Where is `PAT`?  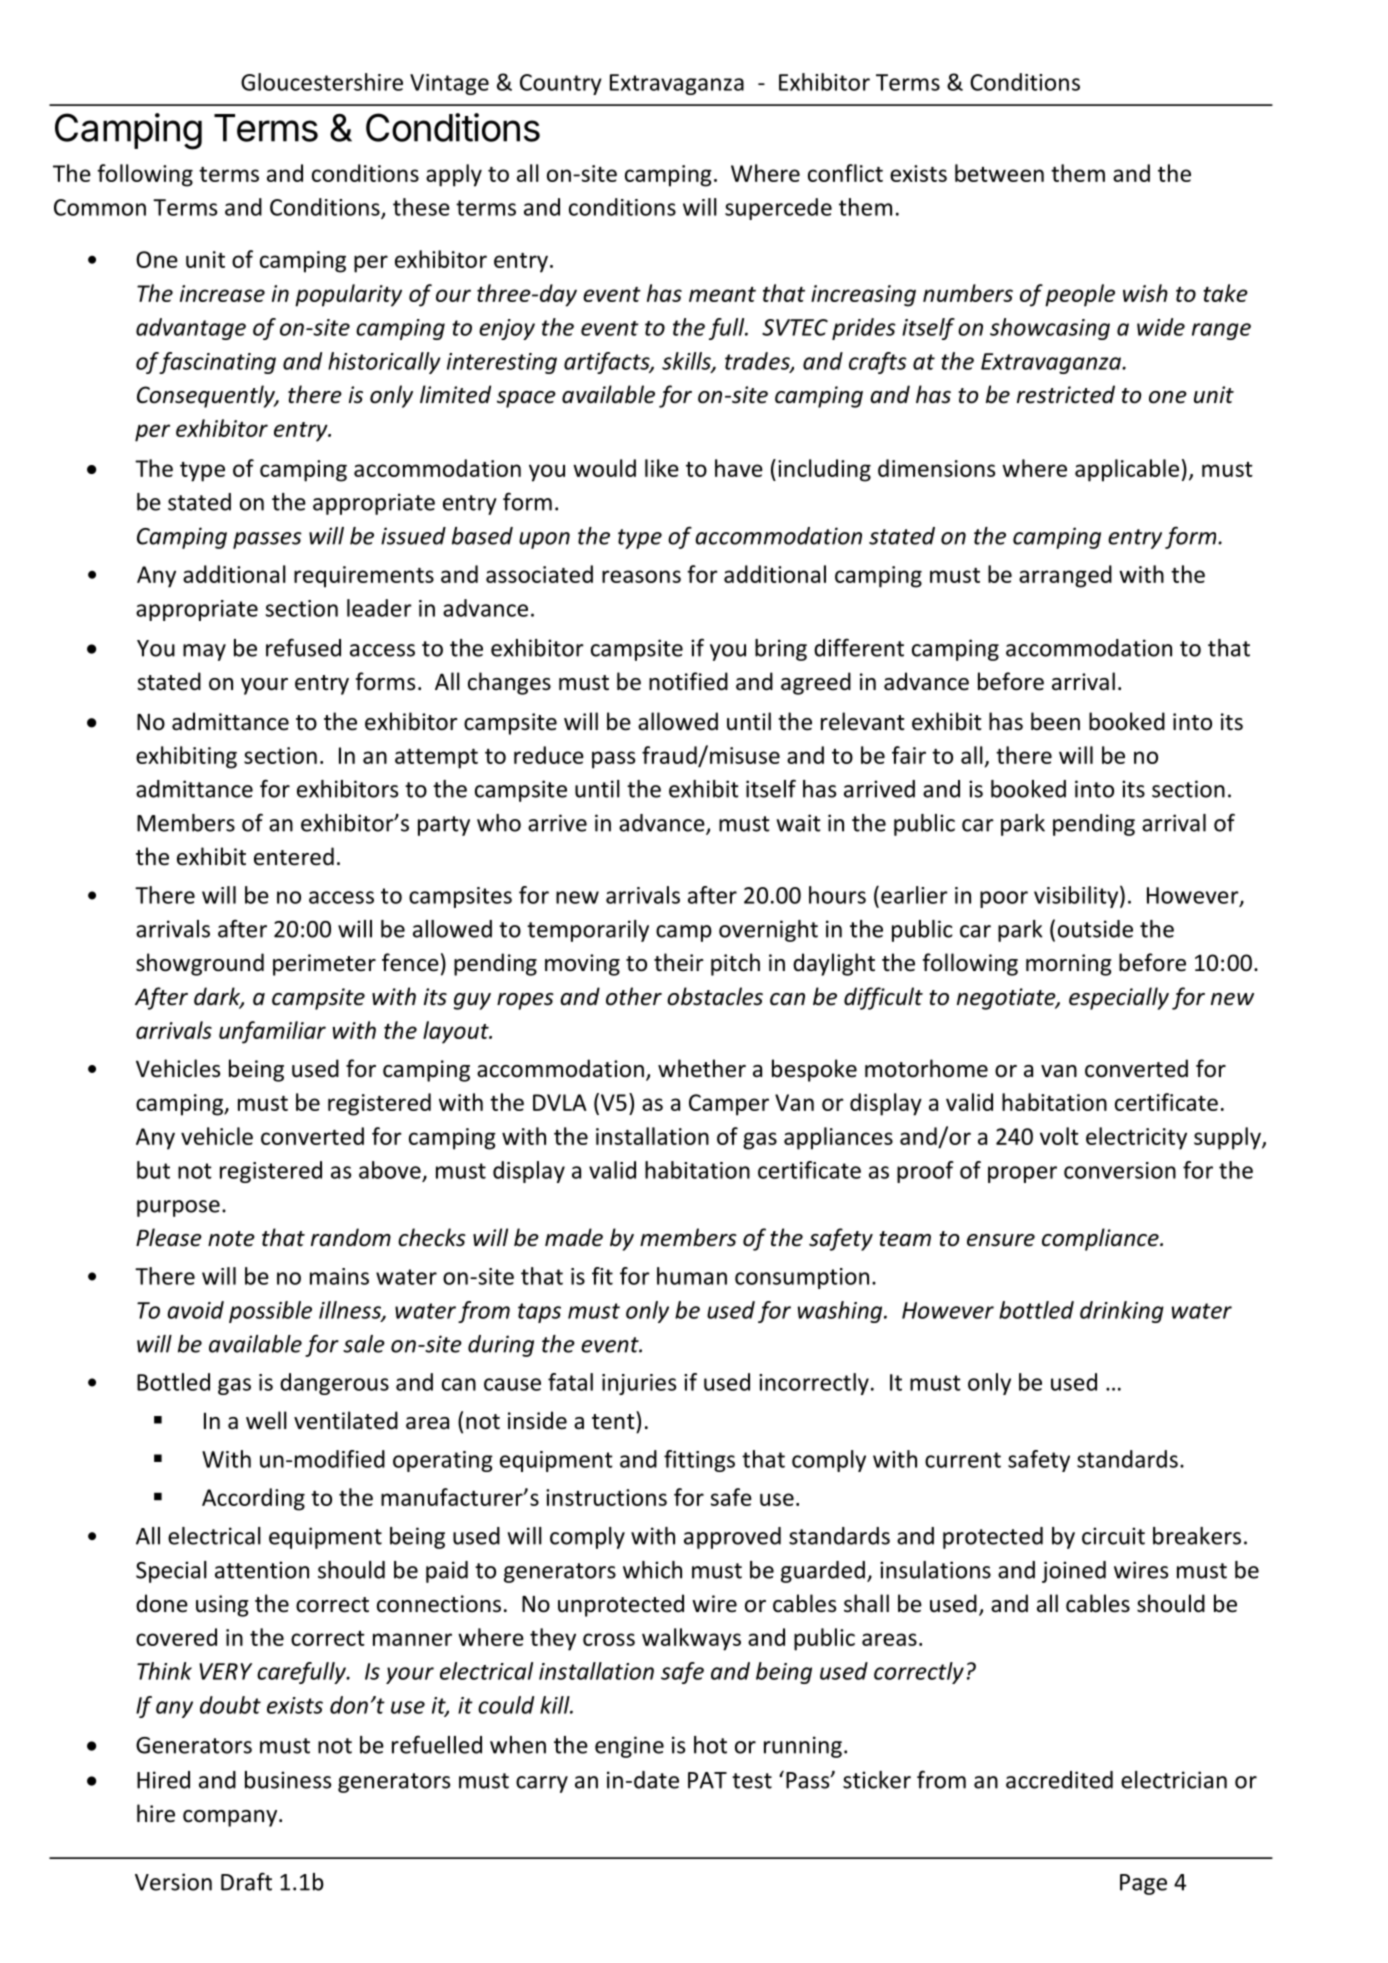
PAT is located at coordinates (707, 1780).
